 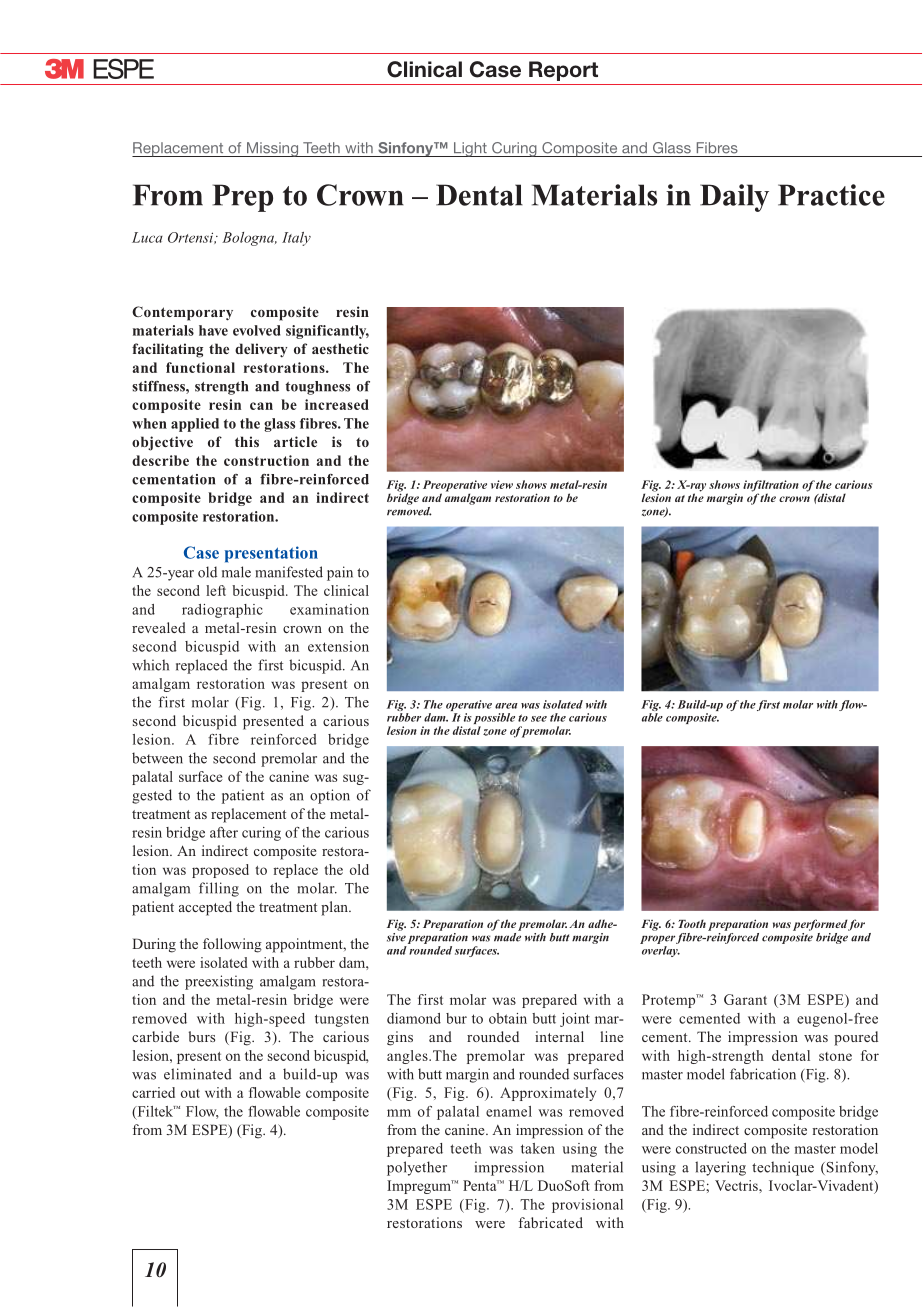 What do you see at coordinates (470, 149) in the screenshot?
I see `Light` at bounding box center [470, 149].
